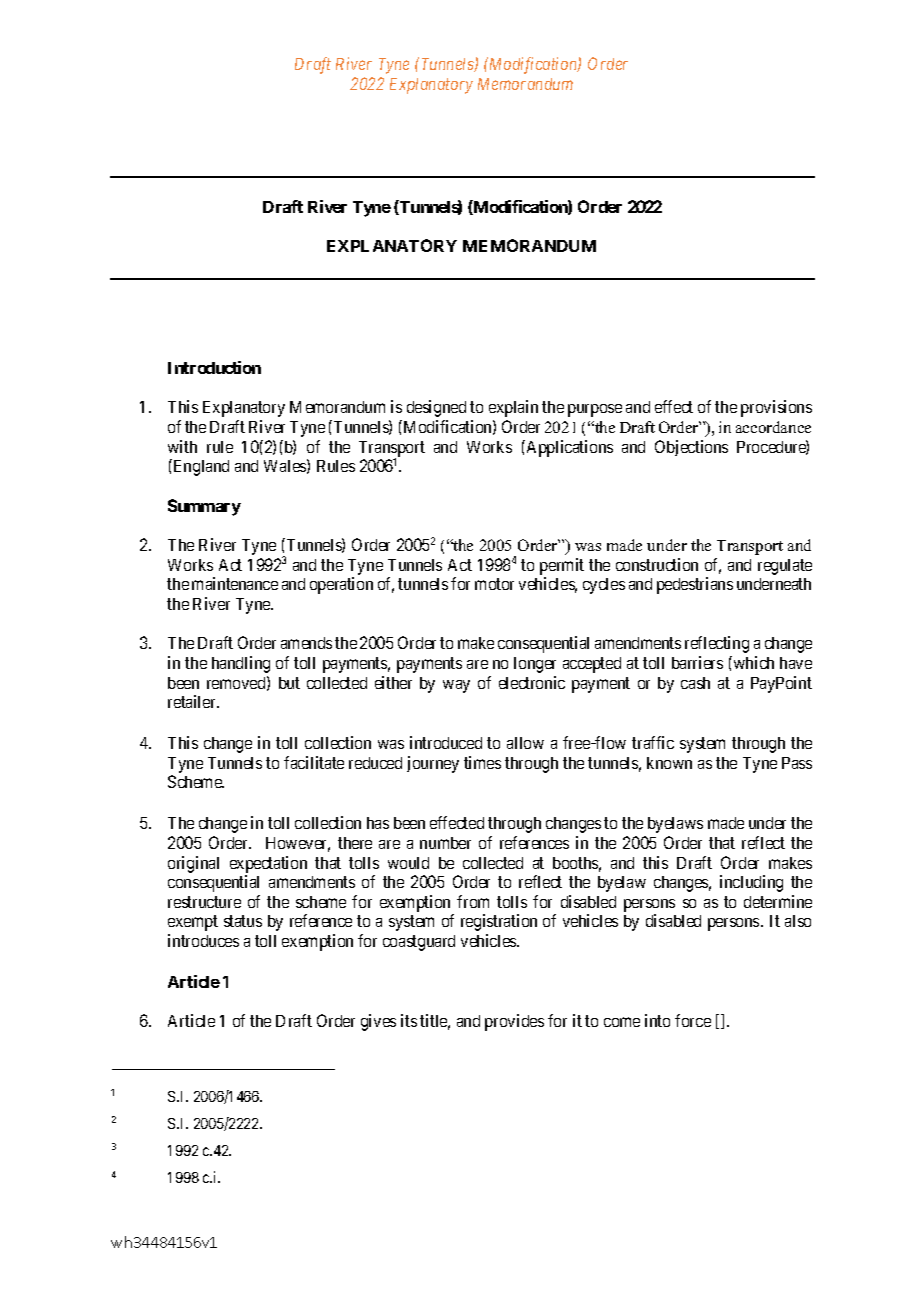 Image resolution: width=924 pixels, height=1308 pixels. What do you see at coordinates (494, 584) in the screenshot?
I see `motor` at bounding box center [494, 584].
